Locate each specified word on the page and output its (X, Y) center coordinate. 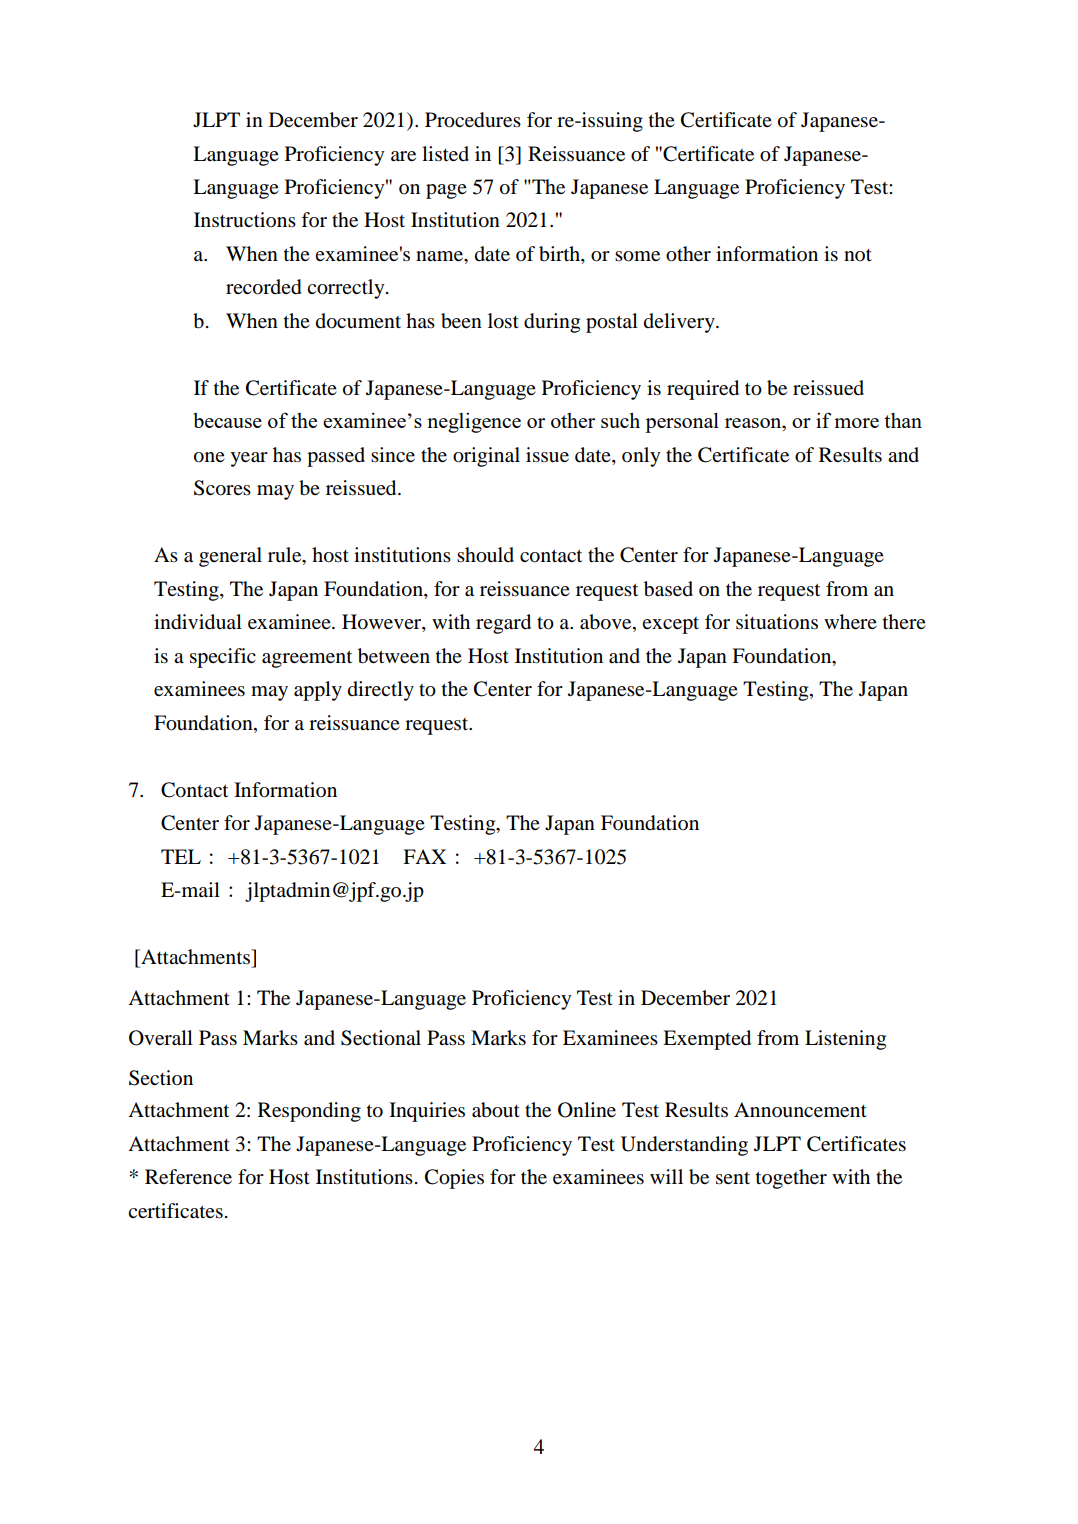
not (858, 255)
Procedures (473, 120)
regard (503, 624)
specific (223, 658)
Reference (188, 1177)
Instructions (245, 219)
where (850, 622)
